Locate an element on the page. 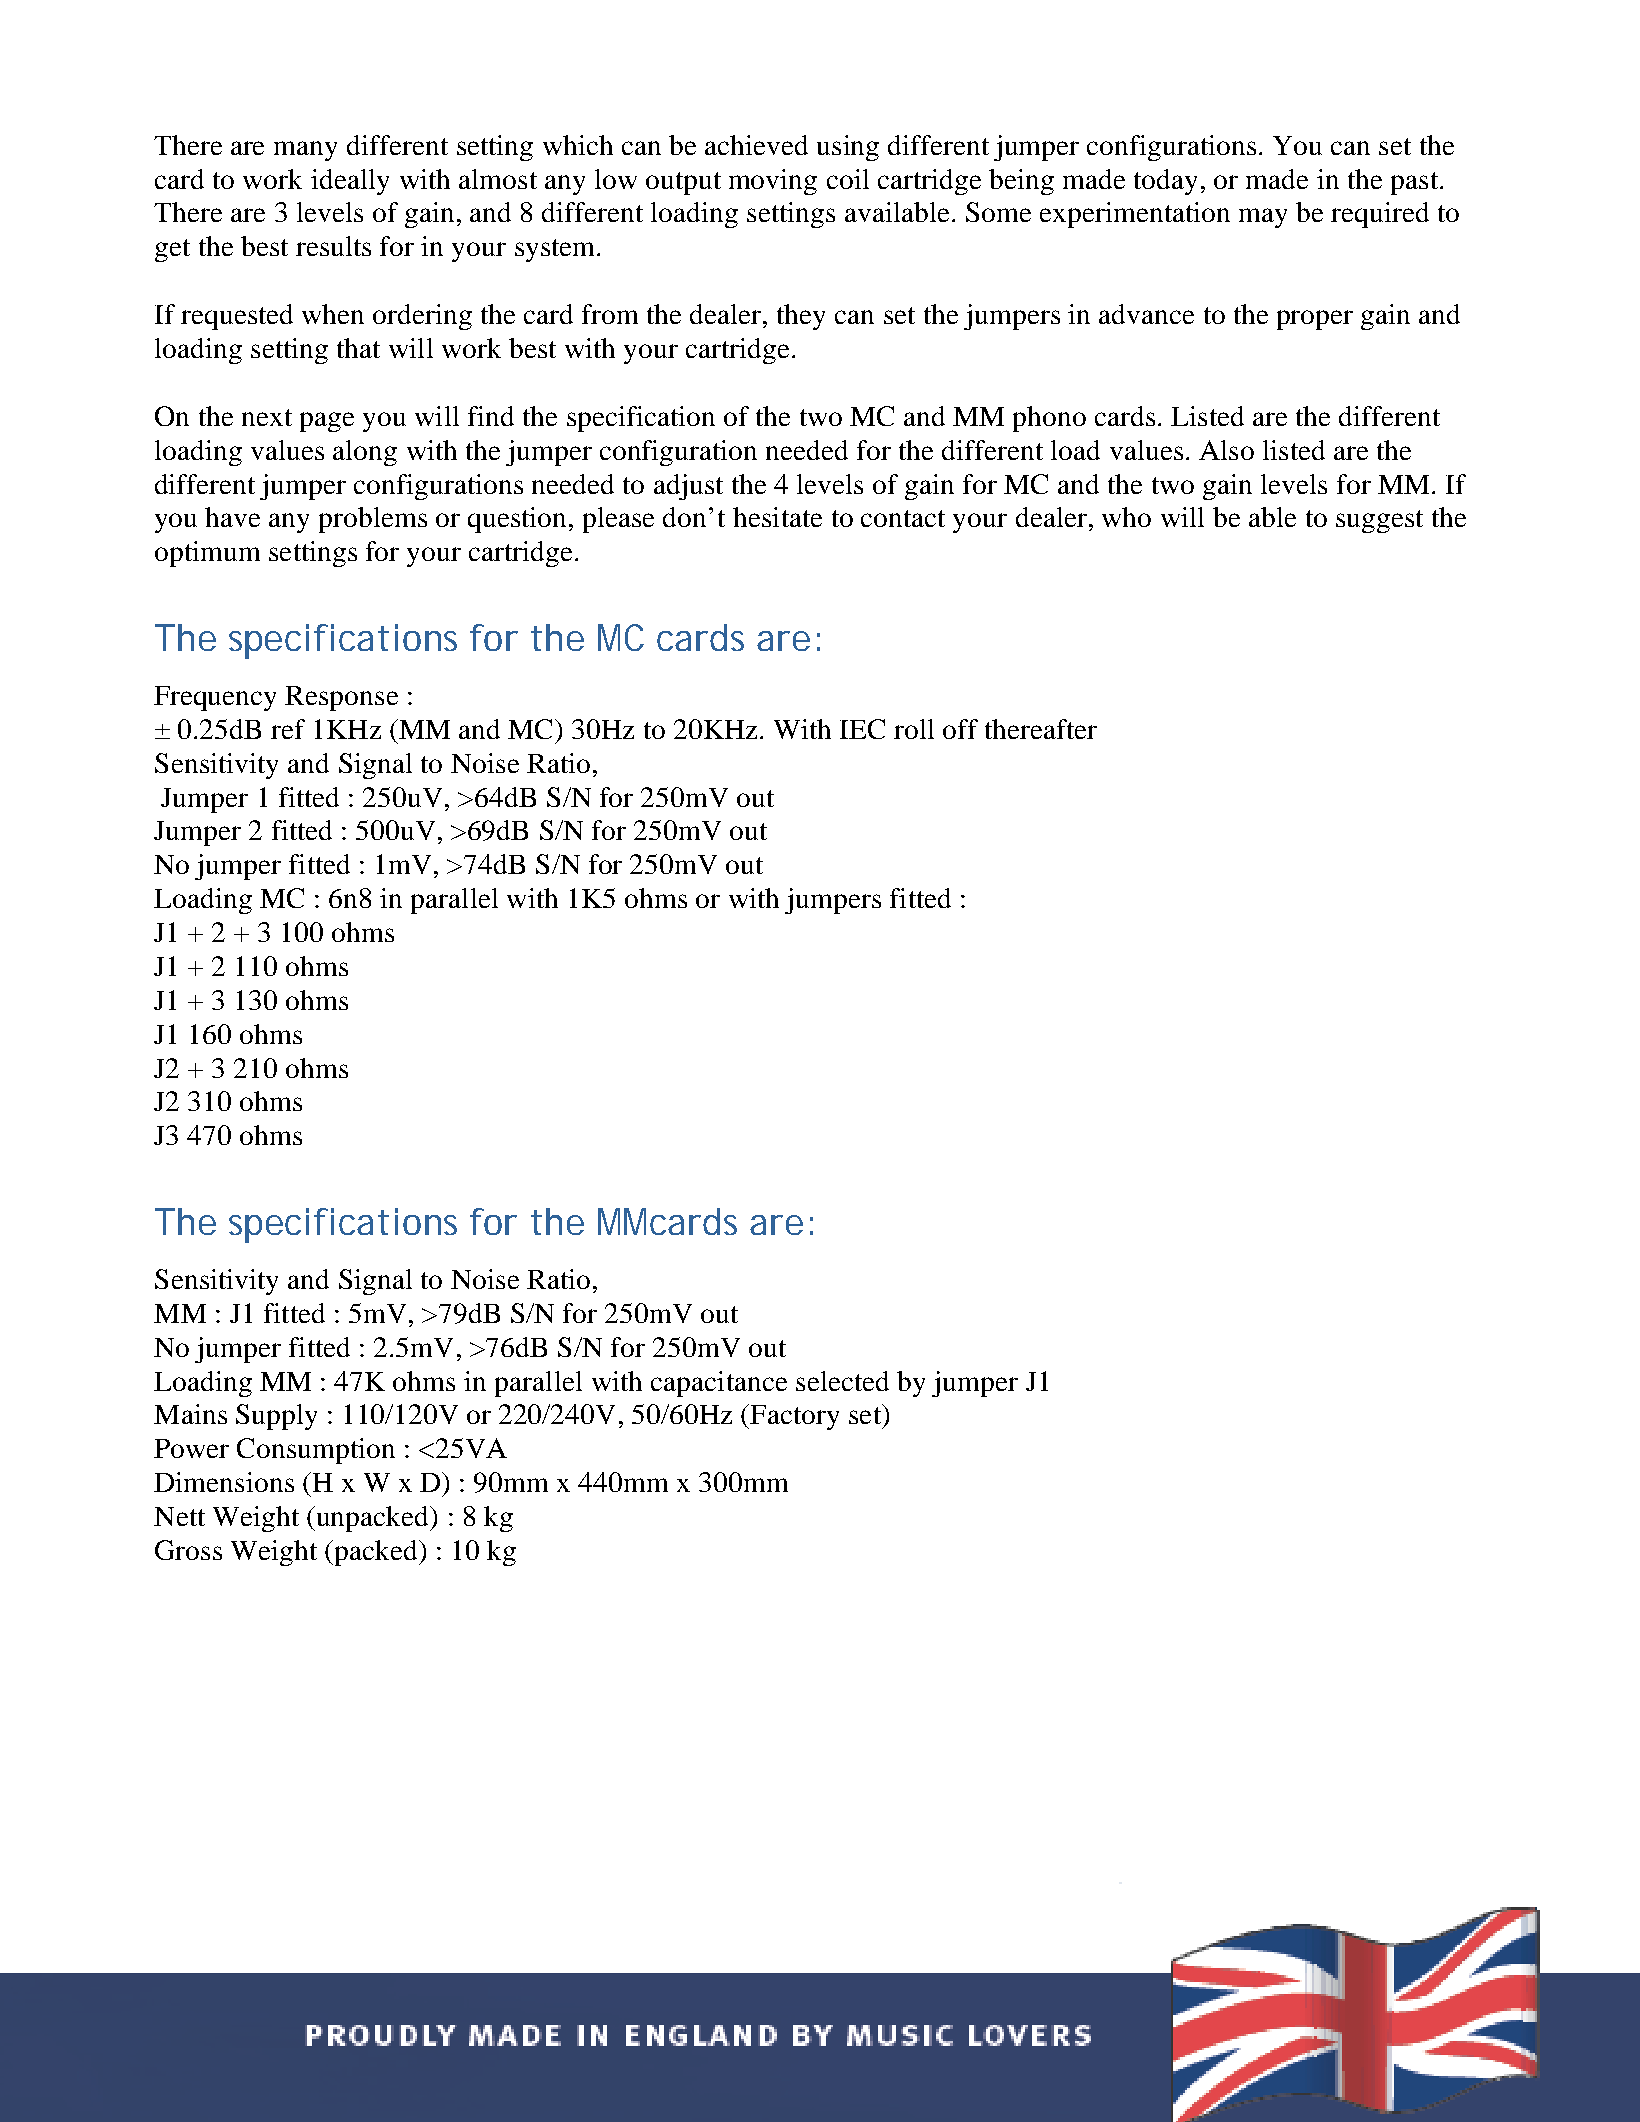 This image has height=2122, width=1640. roll is located at coordinates (914, 729).
